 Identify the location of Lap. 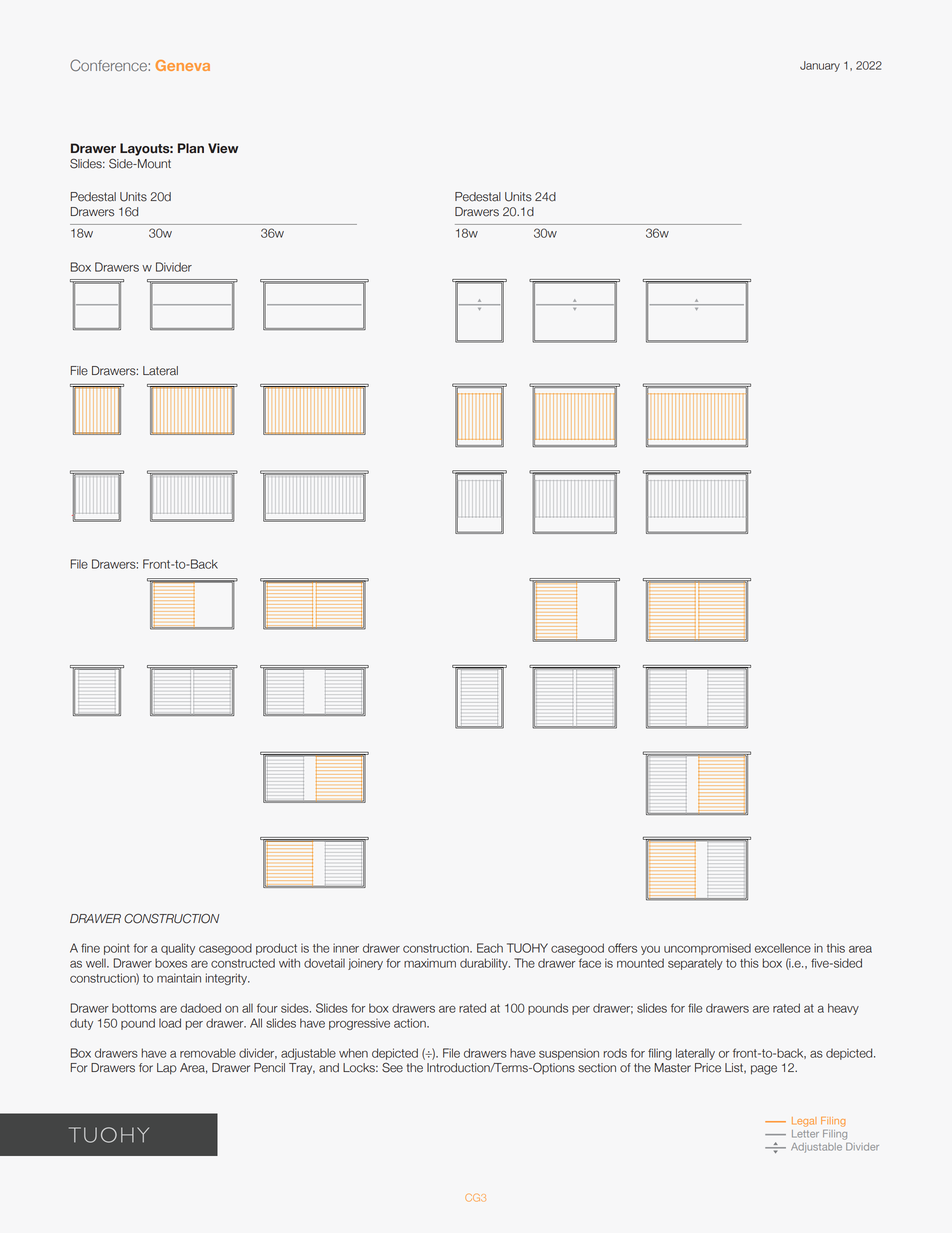
(167, 1069).
